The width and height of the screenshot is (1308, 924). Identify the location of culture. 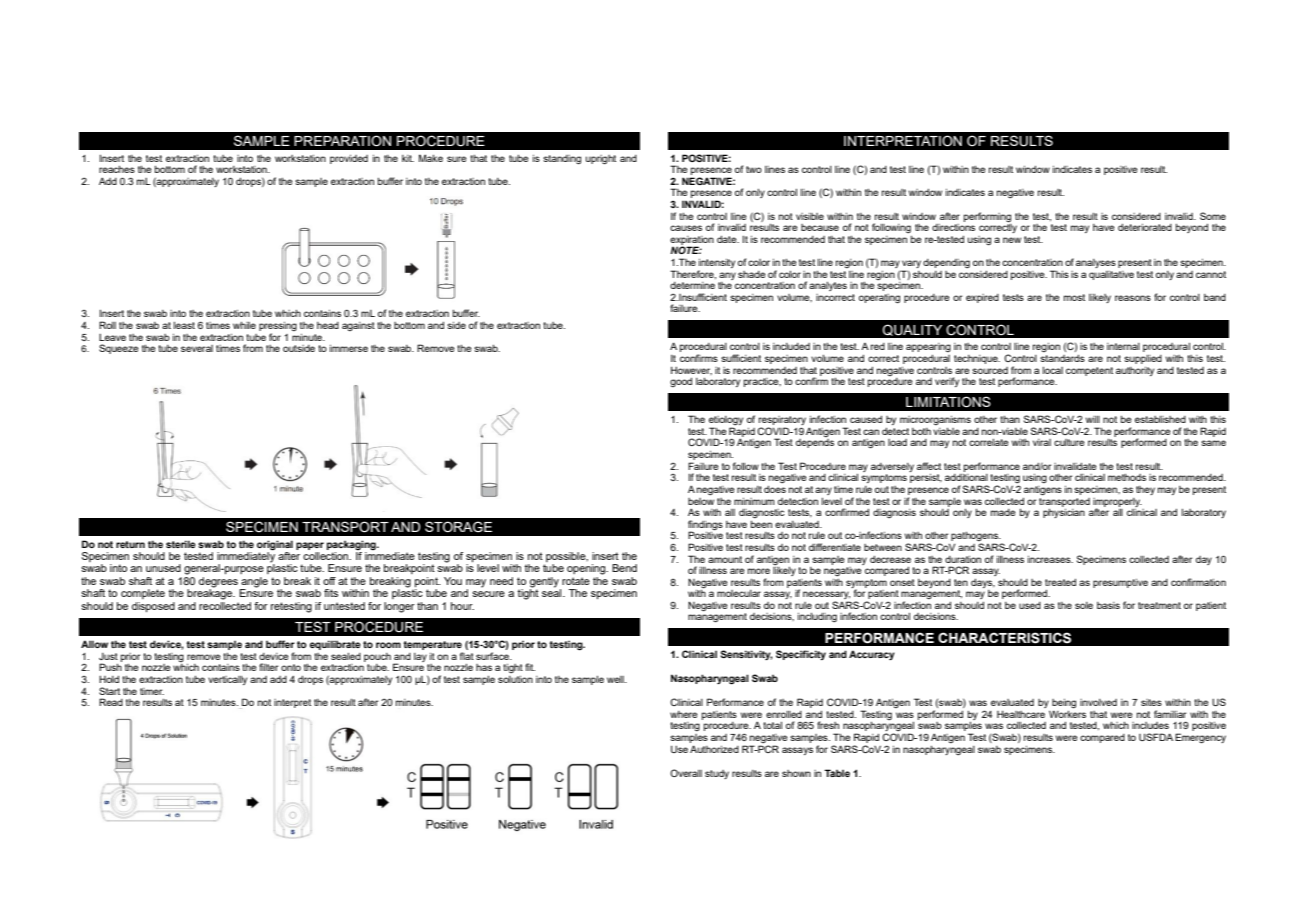
(1069, 442).
